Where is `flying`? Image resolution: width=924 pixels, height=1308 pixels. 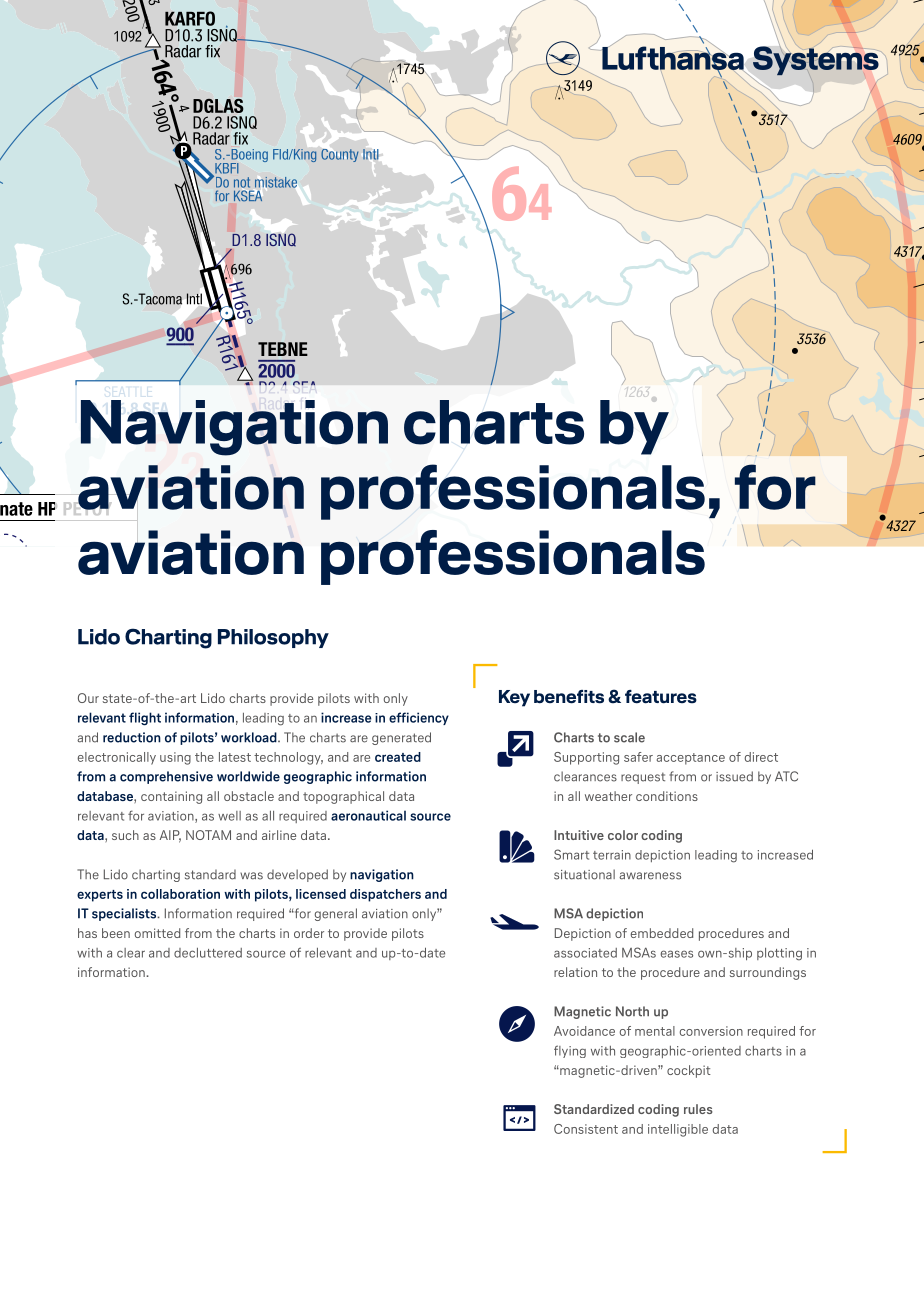
flying is located at coordinates (570, 1051).
